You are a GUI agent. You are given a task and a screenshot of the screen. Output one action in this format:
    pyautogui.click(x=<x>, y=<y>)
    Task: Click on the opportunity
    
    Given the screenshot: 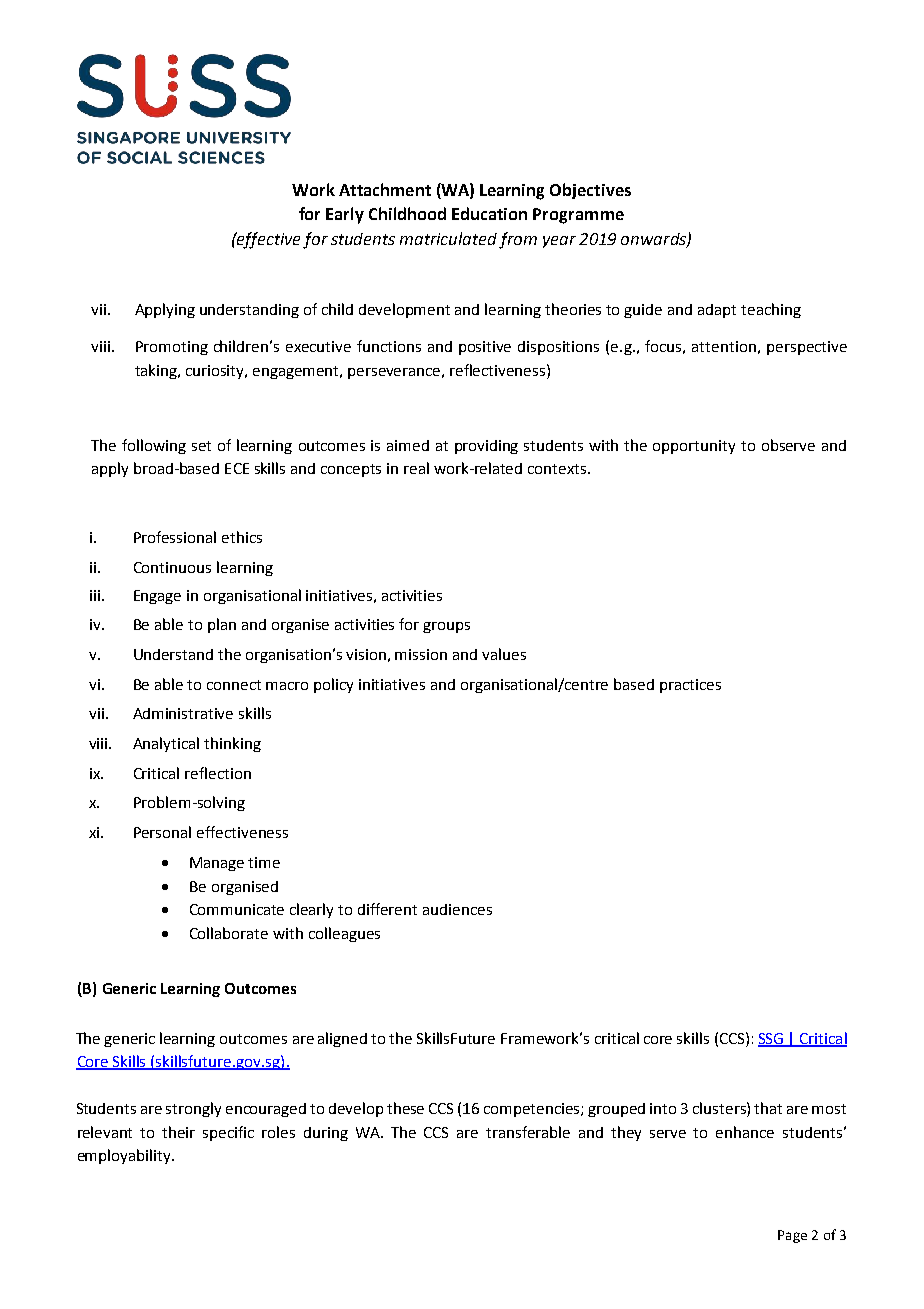 What is the action you would take?
    pyautogui.click(x=694, y=447)
